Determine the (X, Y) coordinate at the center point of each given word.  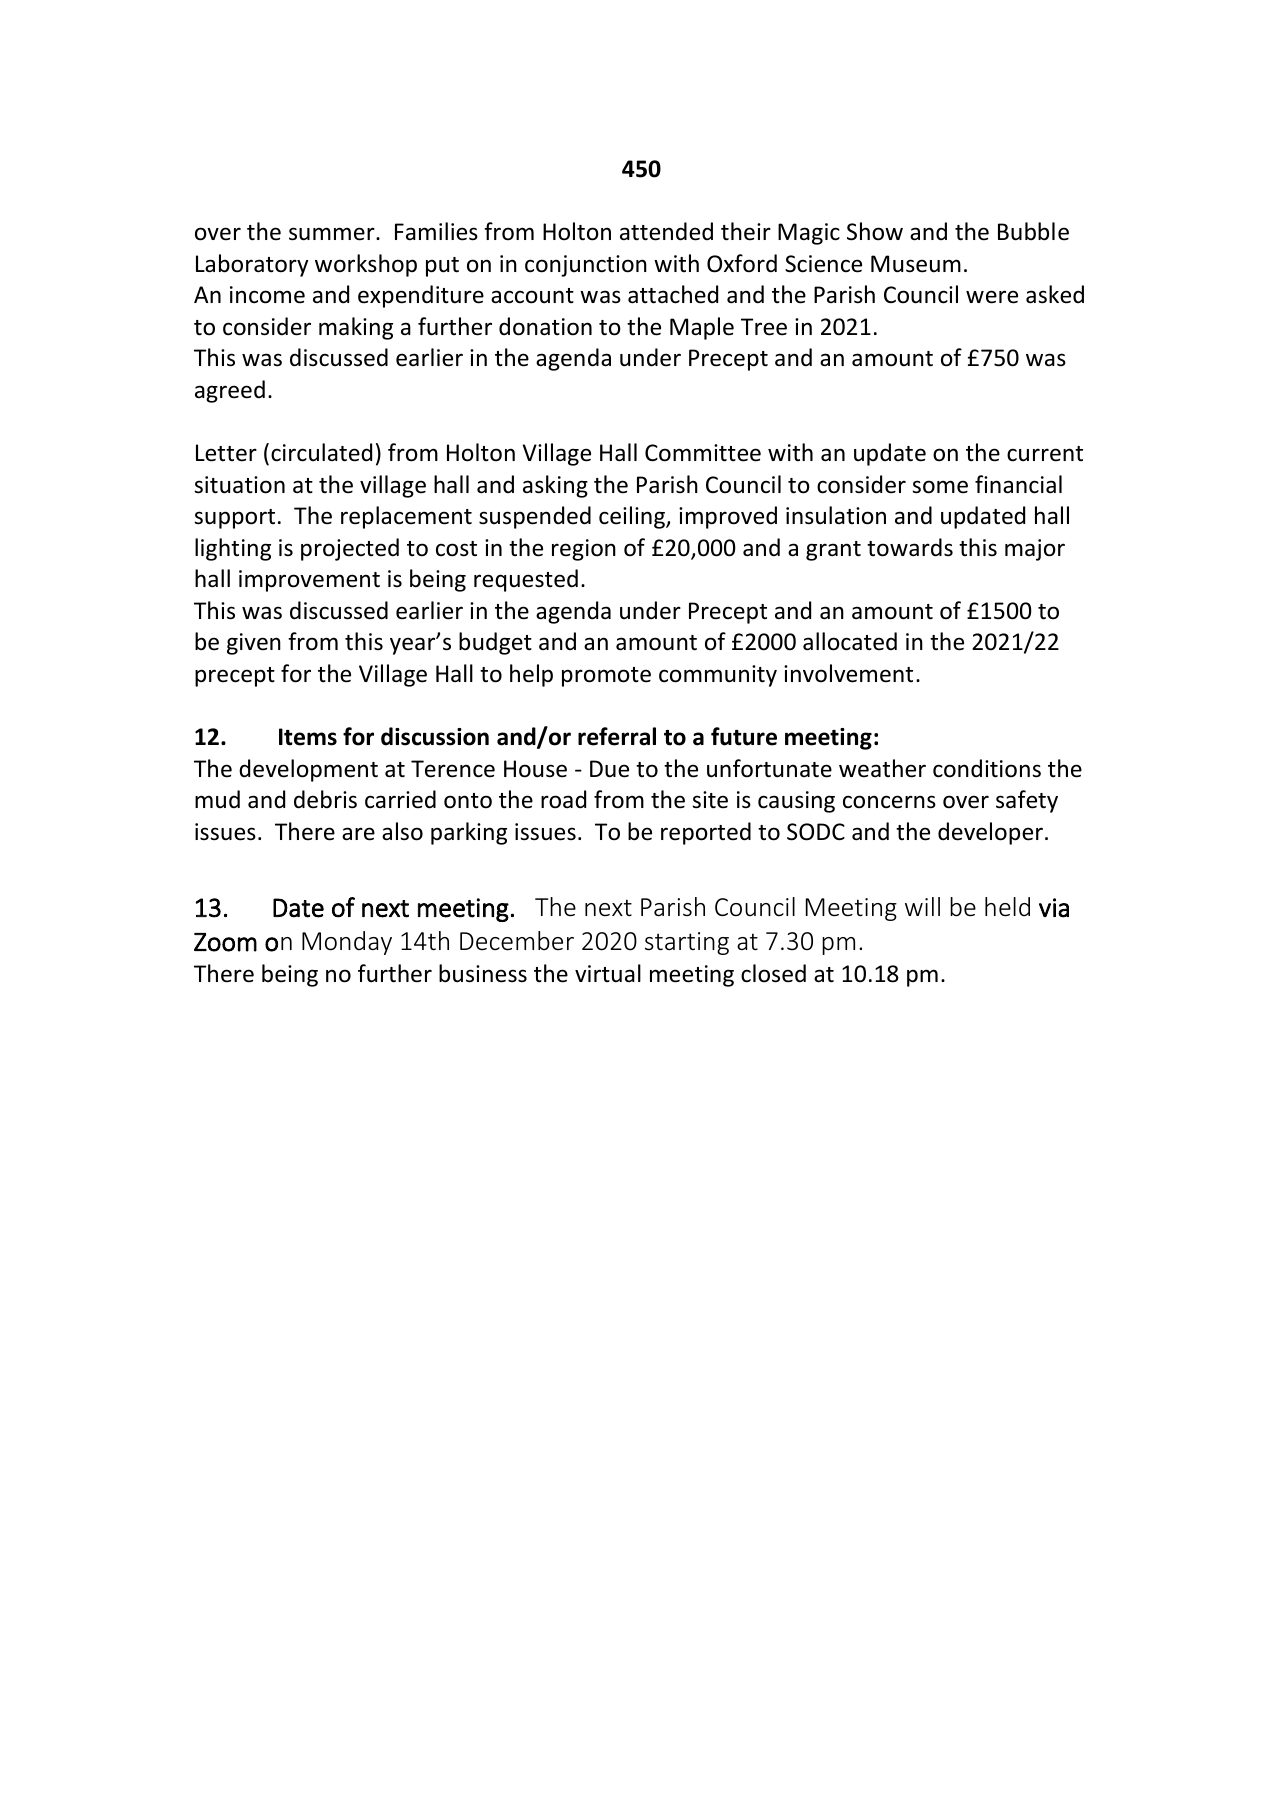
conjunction (586, 266)
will (922, 906)
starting (687, 943)
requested (526, 580)
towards (910, 547)
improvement (309, 581)
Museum (916, 264)
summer (333, 234)
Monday (347, 943)
